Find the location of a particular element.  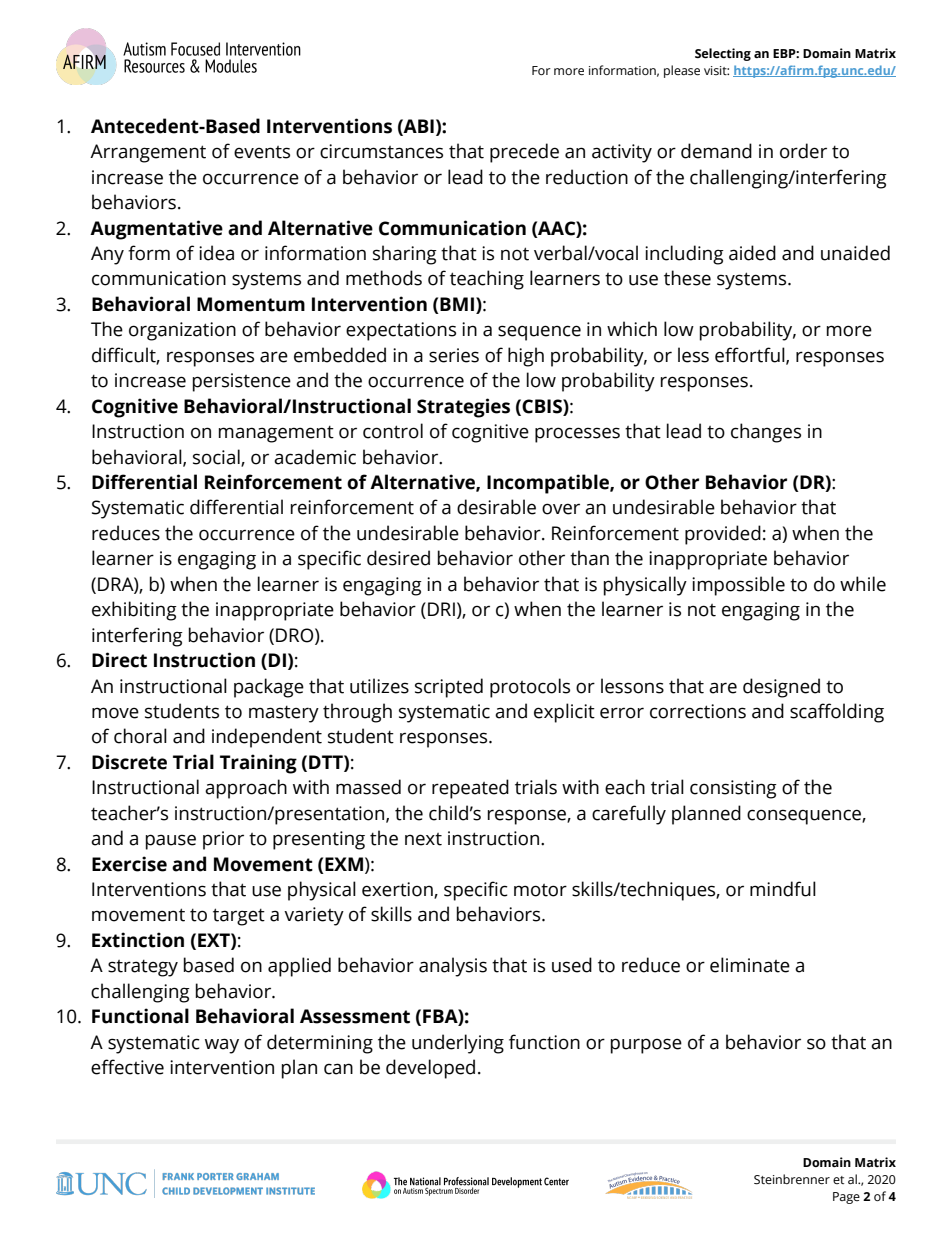

organization is located at coordinates (182, 331).
